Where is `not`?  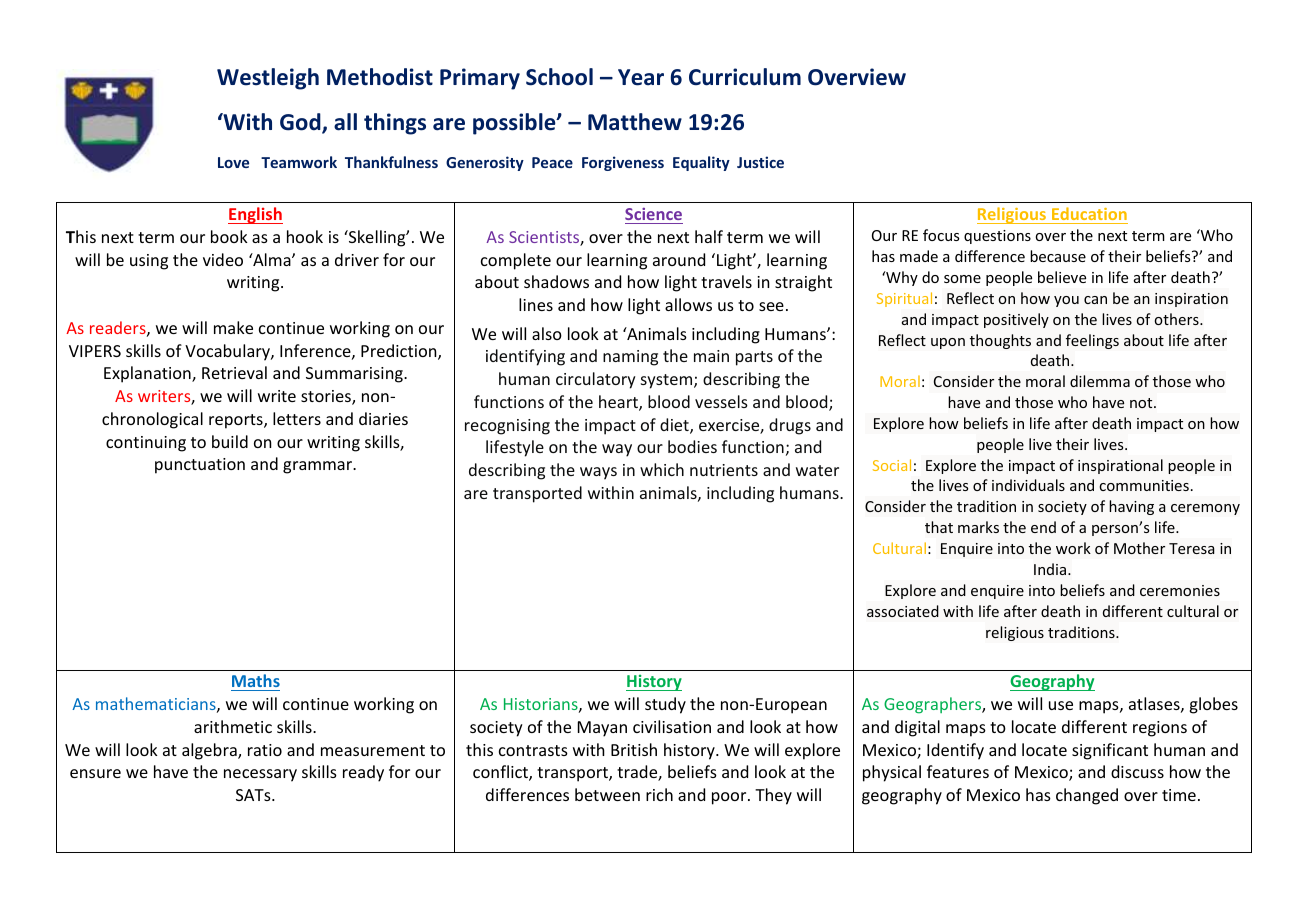
not is located at coordinates (1142, 403).
